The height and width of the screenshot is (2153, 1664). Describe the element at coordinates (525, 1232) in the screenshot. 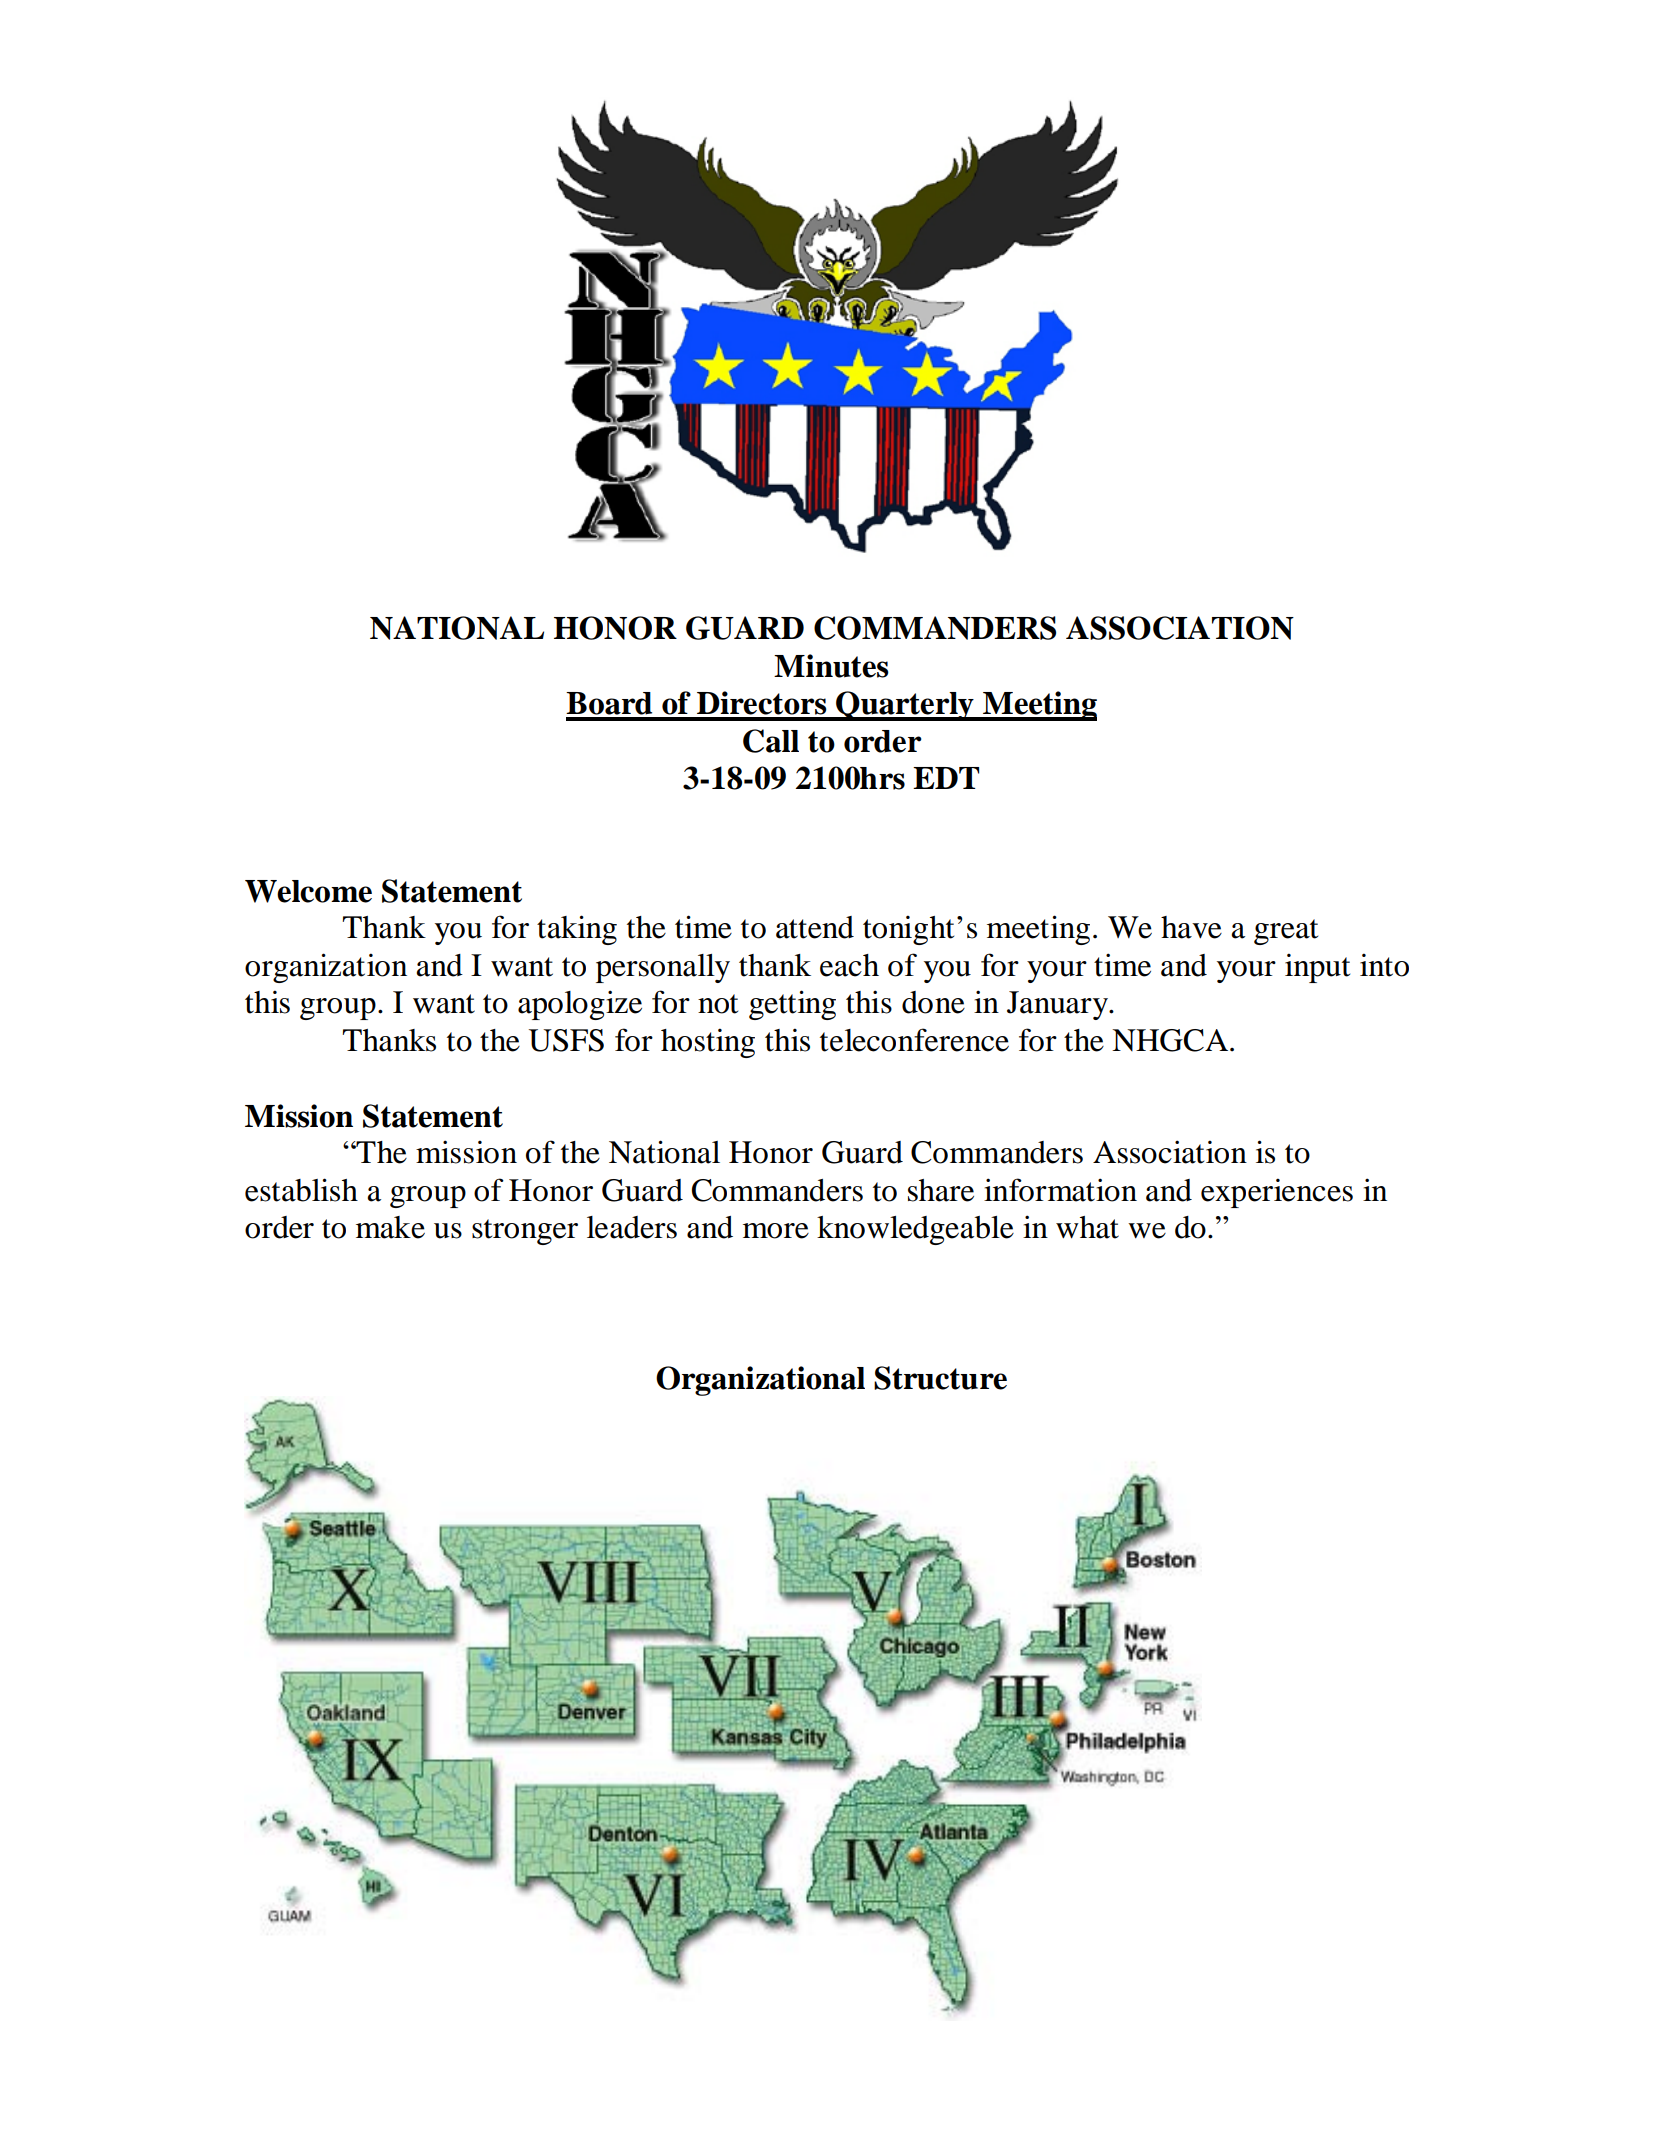

I see `stronger` at that location.
